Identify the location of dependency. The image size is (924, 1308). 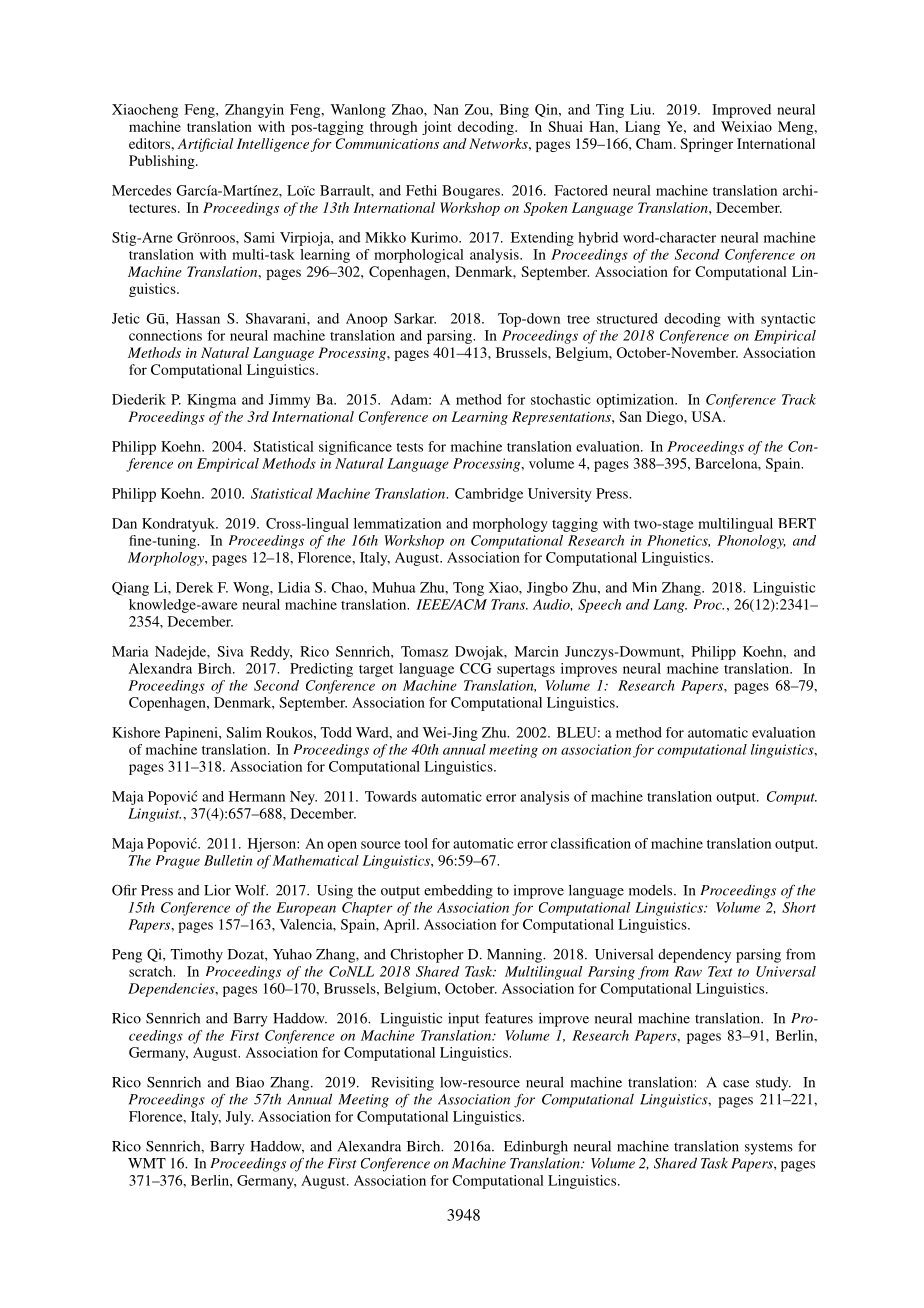
(694, 956).
